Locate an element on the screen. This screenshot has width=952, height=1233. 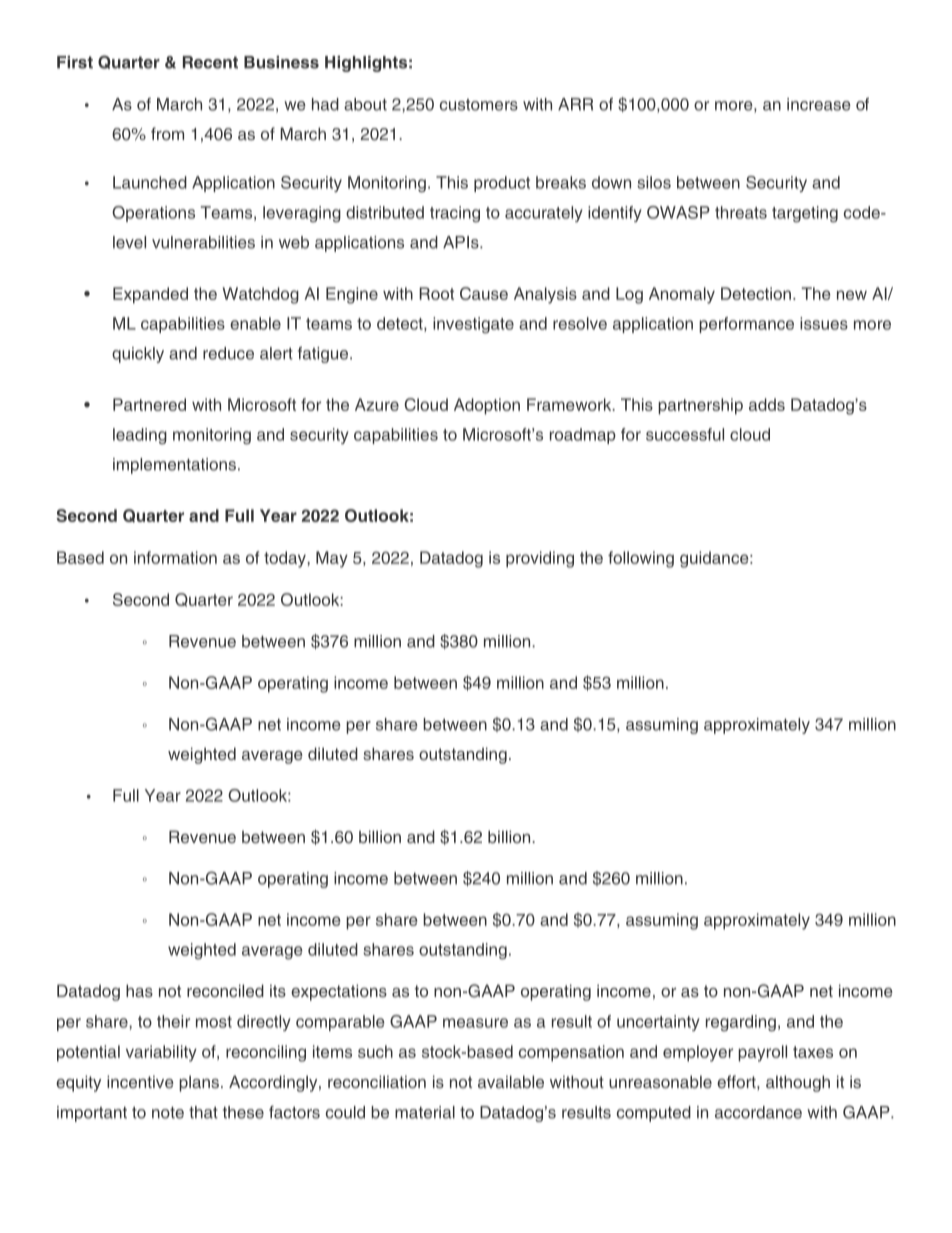
customers is located at coordinates (479, 105).
